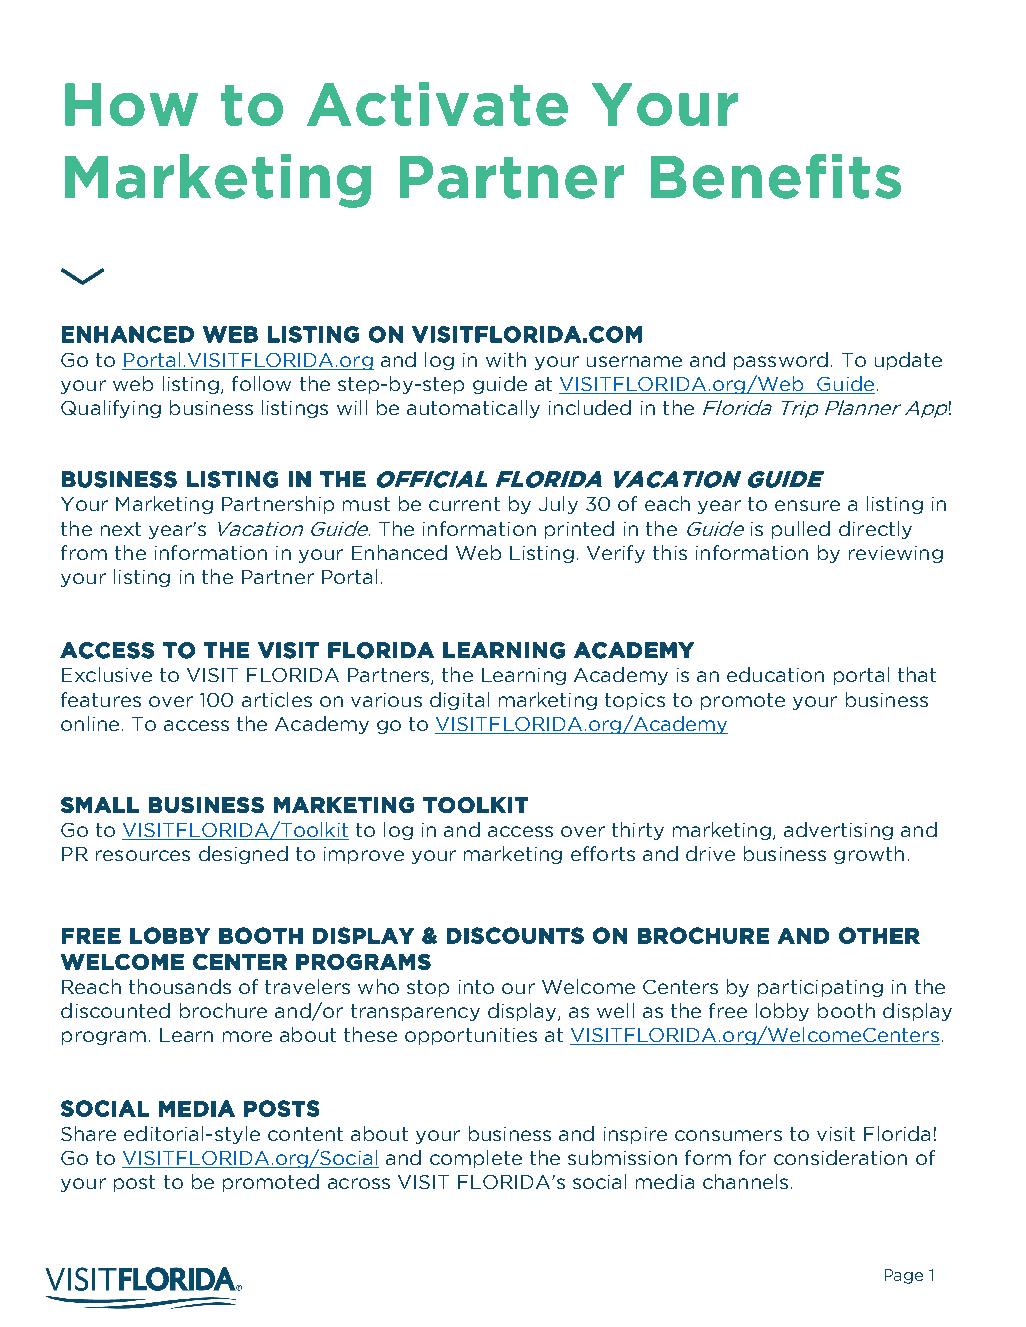 This screenshot has width=1026, height=1327. What do you see at coordinates (107, 674) in the screenshot?
I see `Exclusive` at bounding box center [107, 674].
